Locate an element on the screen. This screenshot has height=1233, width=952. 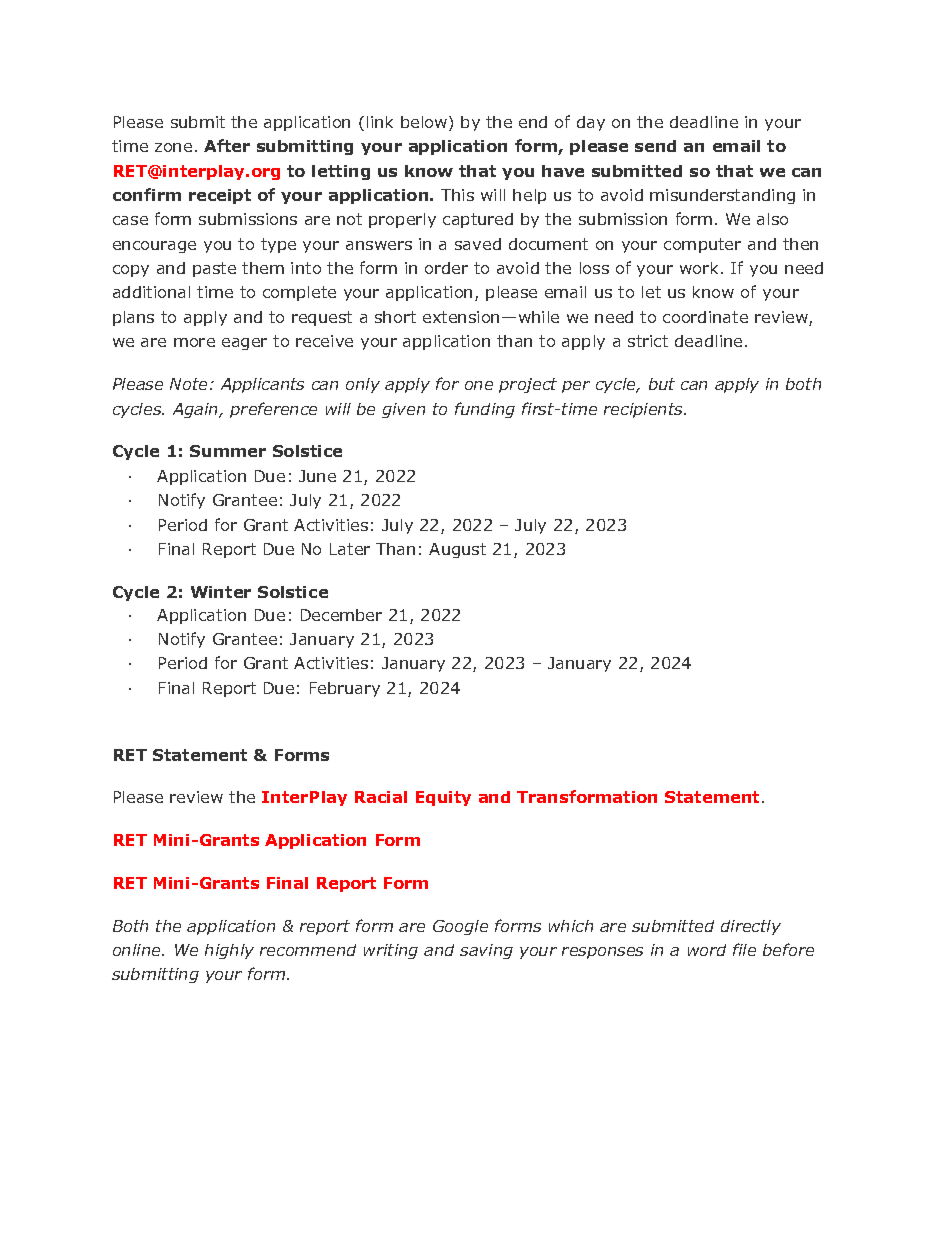
Winter is located at coordinates (221, 592).
